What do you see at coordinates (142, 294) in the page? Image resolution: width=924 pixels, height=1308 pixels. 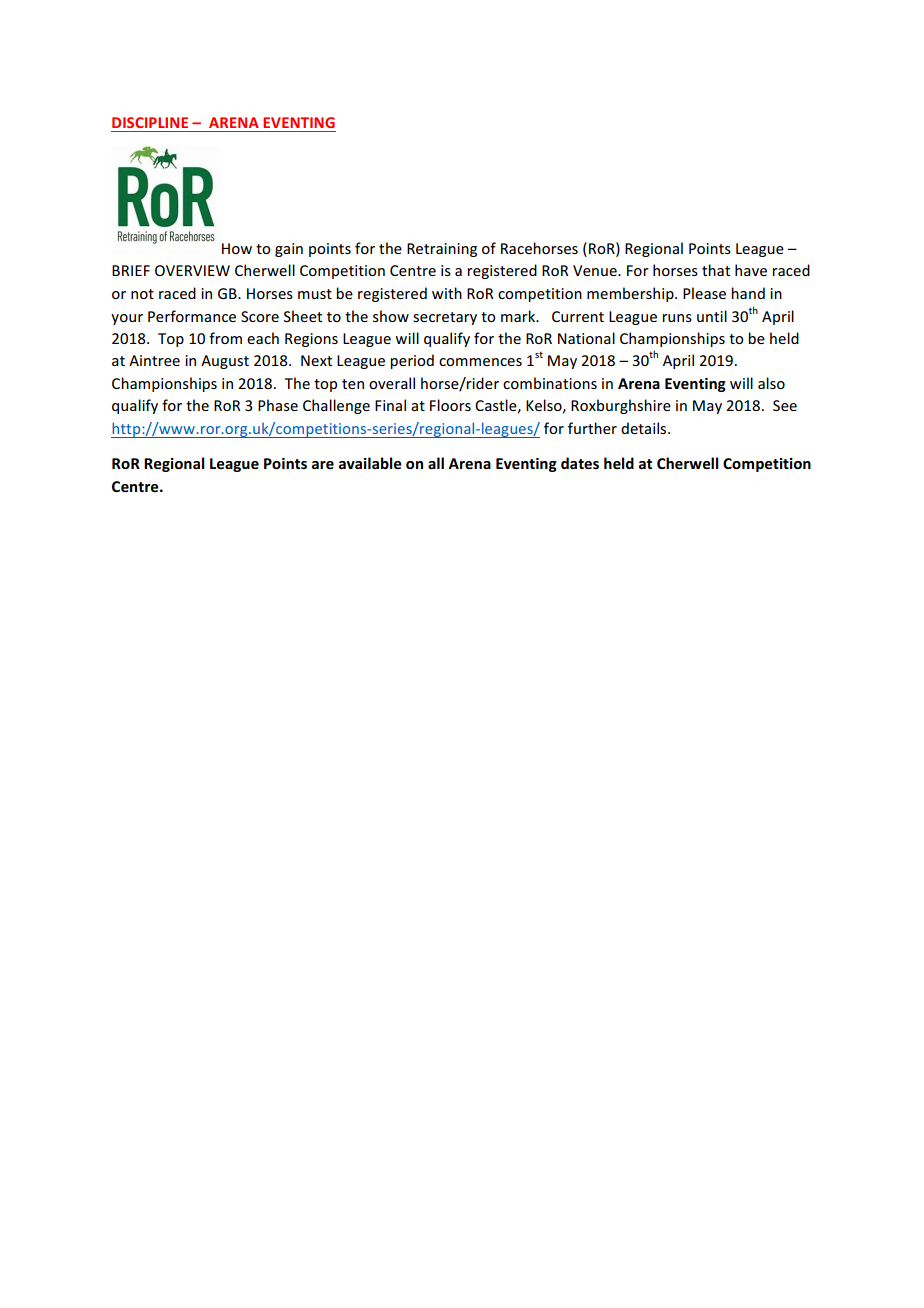 I see `not` at bounding box center [142, 294].
